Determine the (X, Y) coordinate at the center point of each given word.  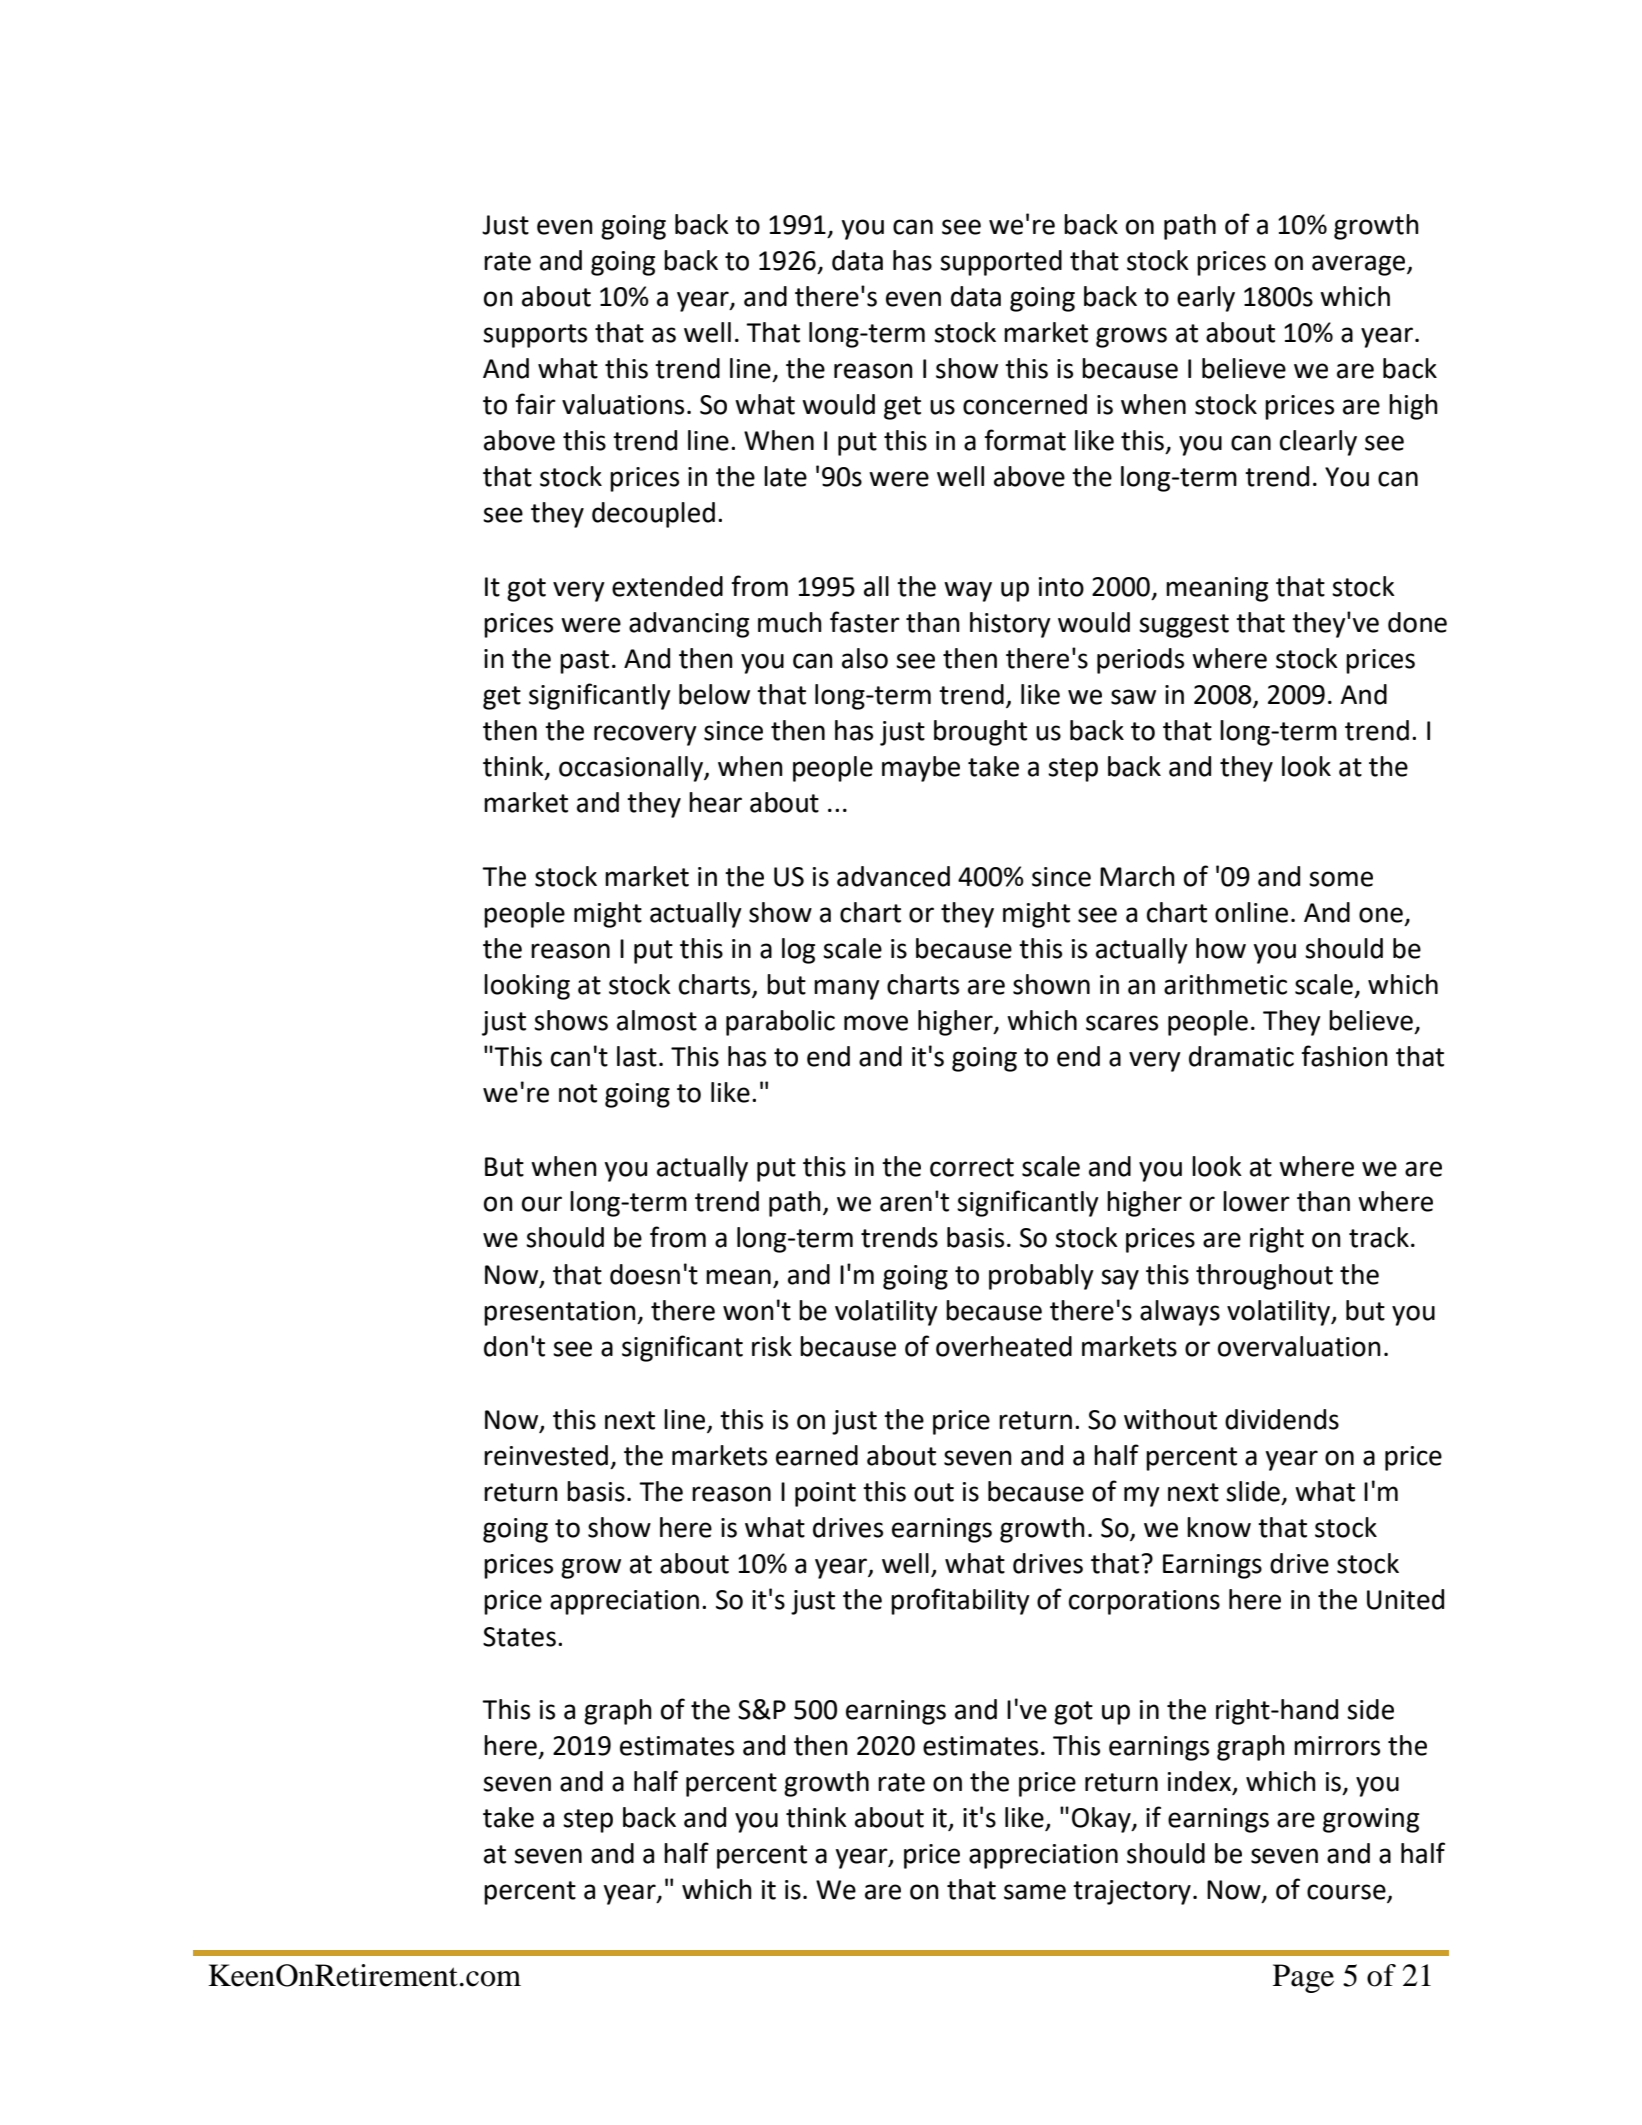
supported (1001, 263)
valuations (623, 404)
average (1360, 265)
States (519, 1637)
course (1347, 1893)
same (1035, 1892)
